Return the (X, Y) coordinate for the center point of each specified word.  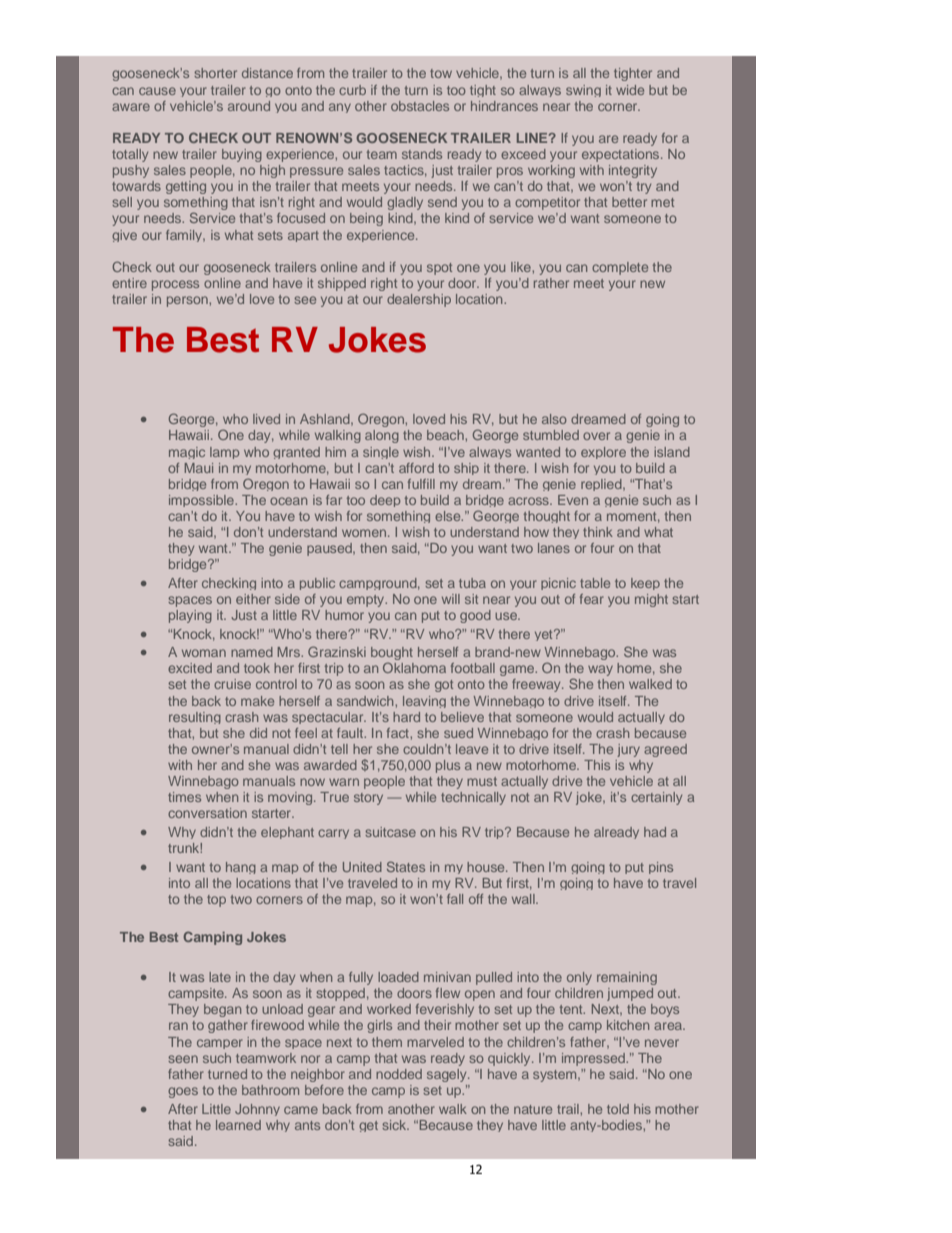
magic (187, 453)
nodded (399, 1074)
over (596, 436)
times (184, 797)
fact (399, 733)
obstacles (420, 106)
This (597, 765)
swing (583, 91)
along (382, 436)
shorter (215, 73)
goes (183, 1092)
